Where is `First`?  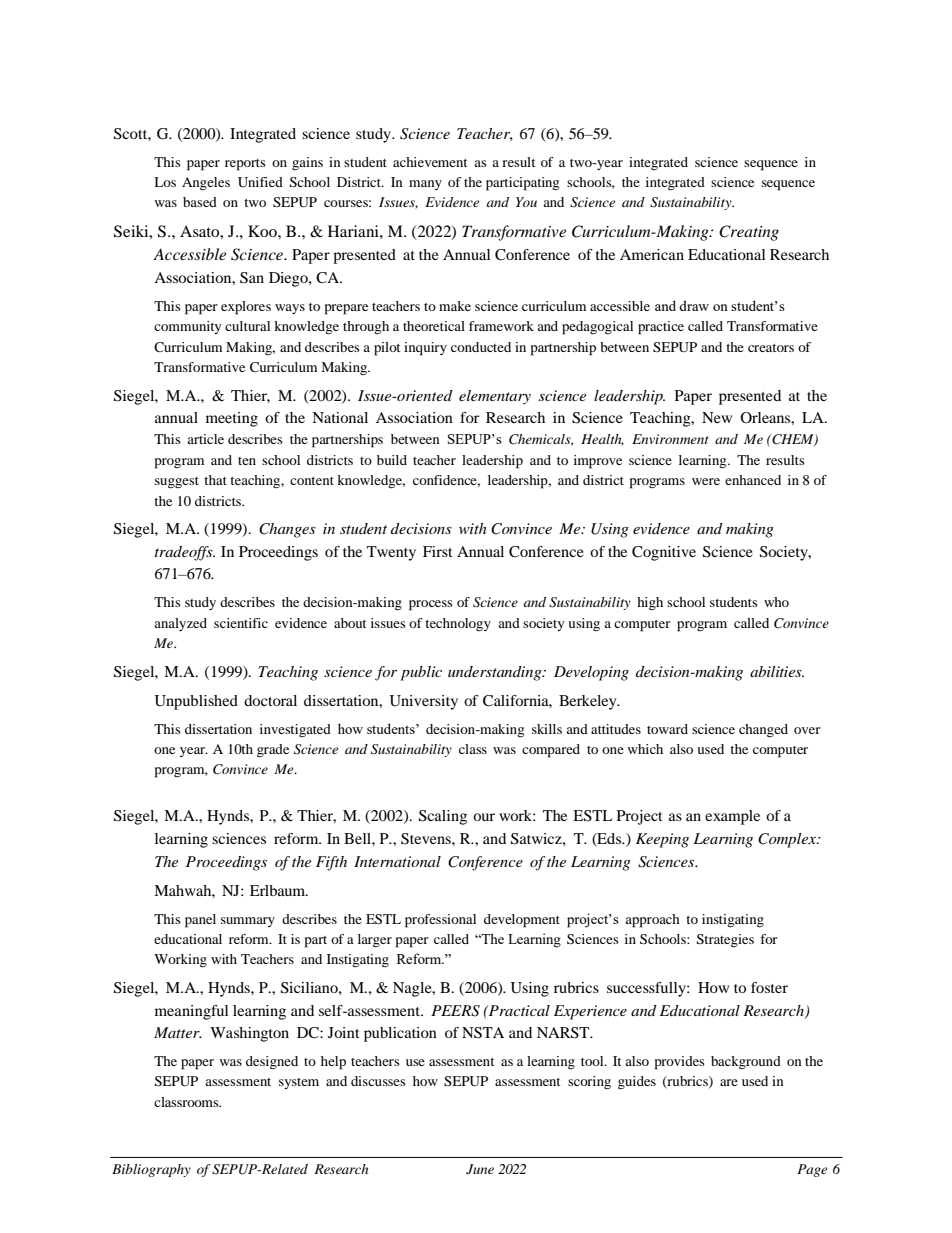
First is located at coordinates (438, 551).
